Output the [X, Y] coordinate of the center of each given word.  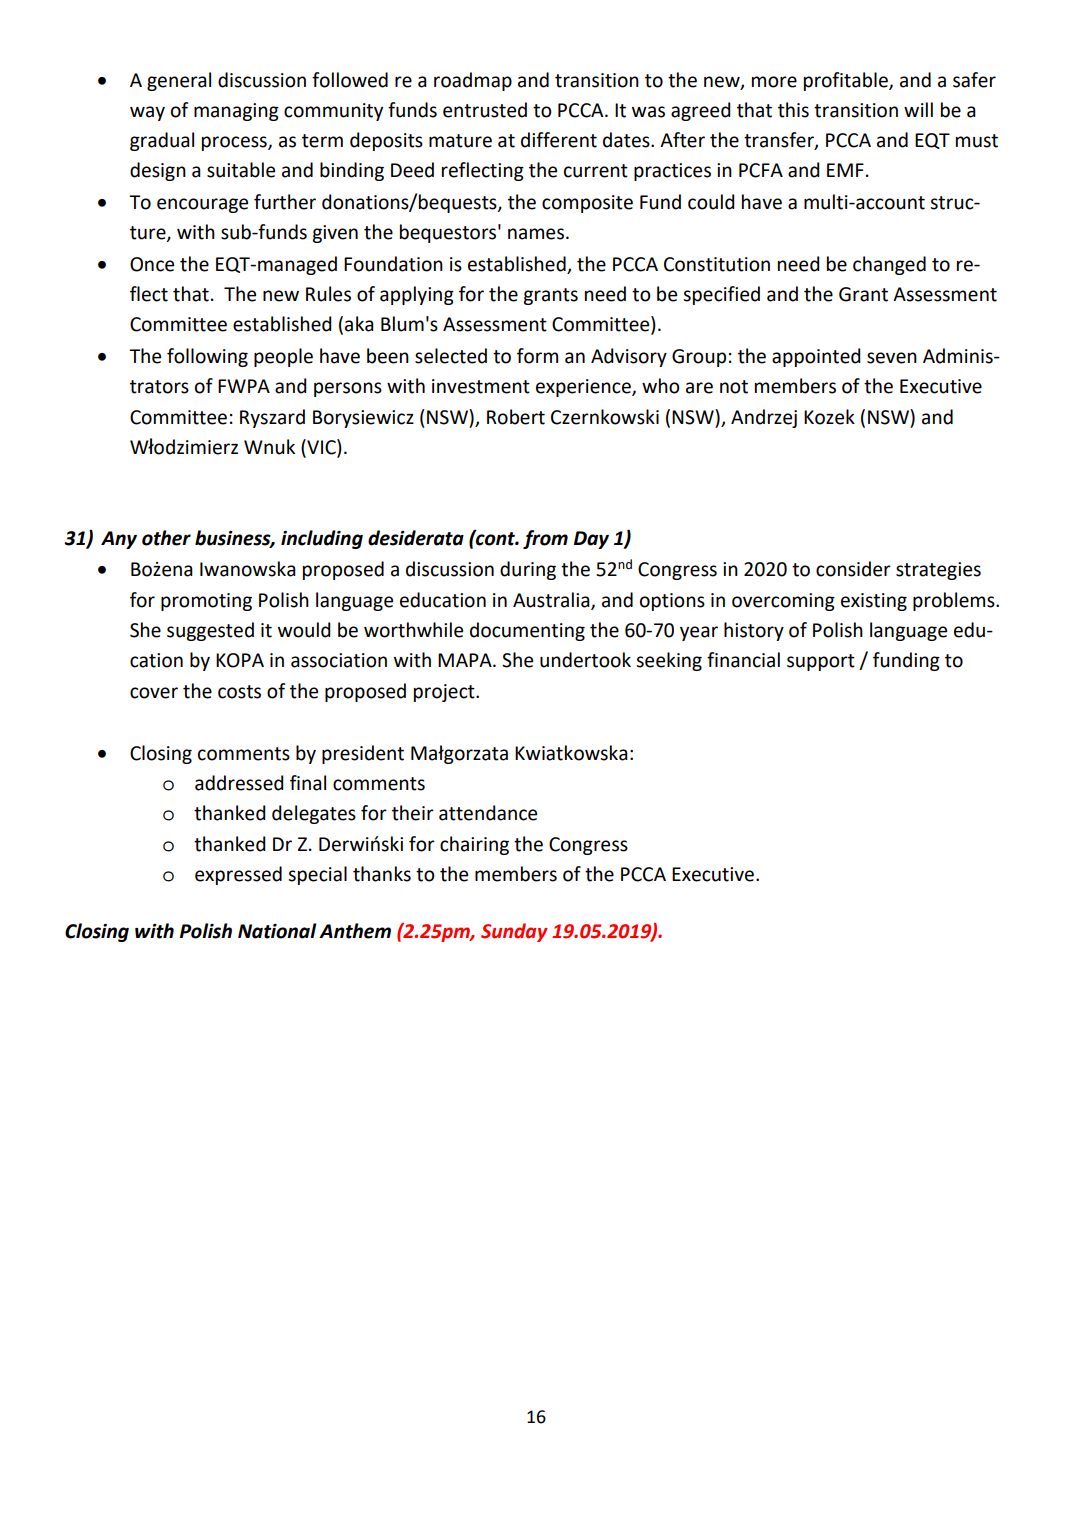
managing [236, 112]
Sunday [514, 932]
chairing [474, 845]
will [918, 109]
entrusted [485, 110]
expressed [238, 875]
